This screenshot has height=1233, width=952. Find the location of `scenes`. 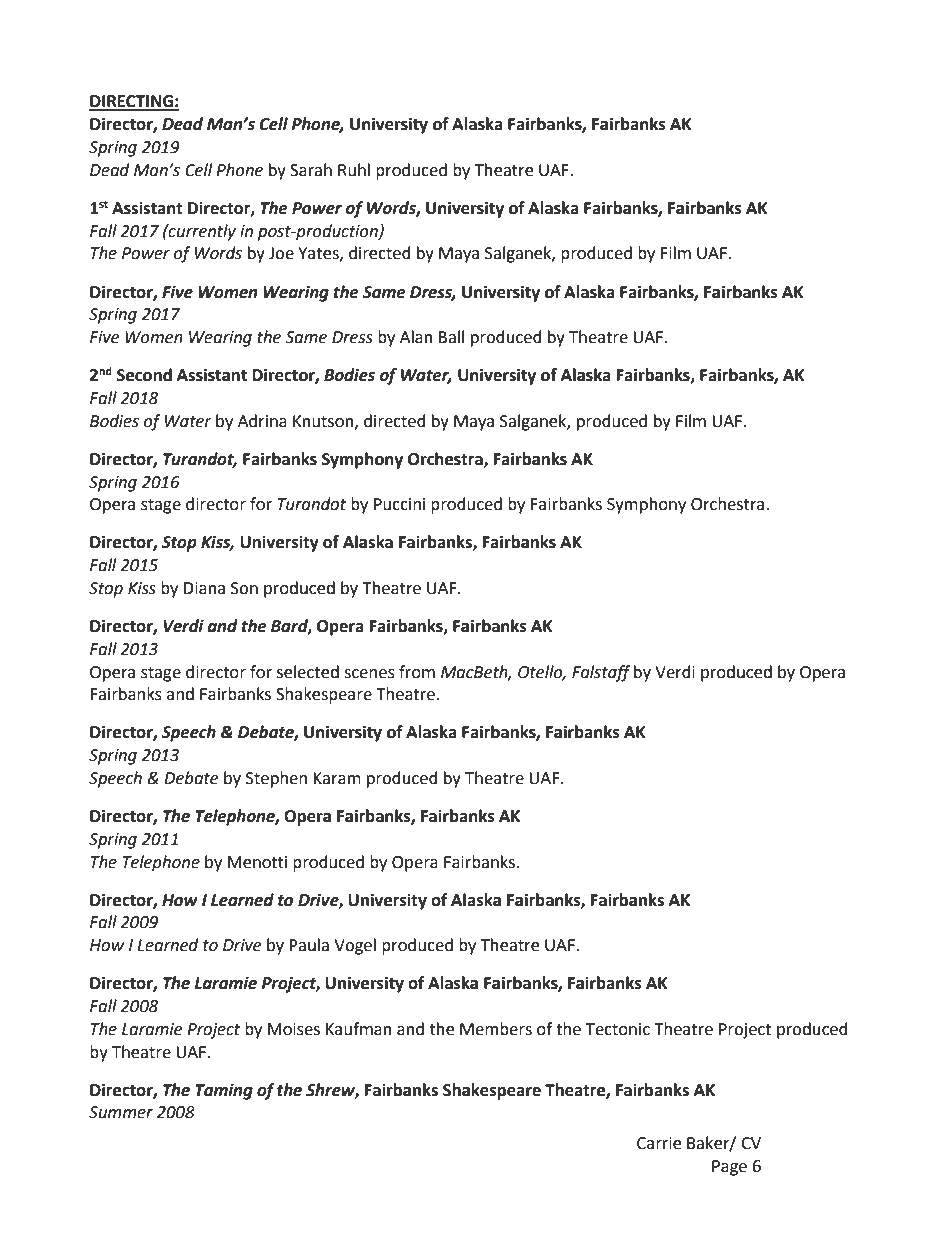

scenes is located at coordinates (369, 674).
